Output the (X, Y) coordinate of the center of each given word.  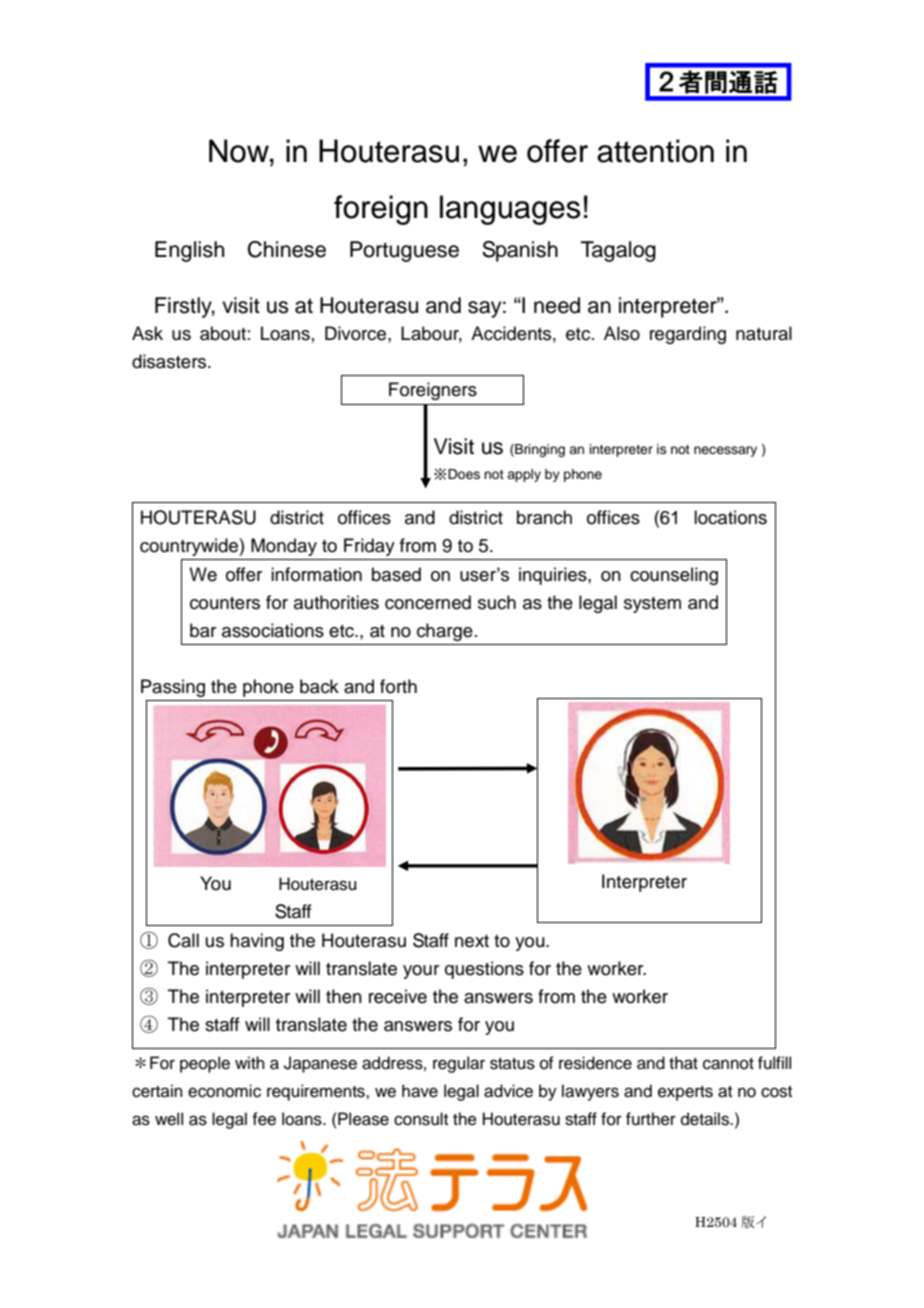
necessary (725, 451)
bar (203, 630)
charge (445, 632)
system (652, 605)
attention (655, 151)
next (472, 941)
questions (484, 970)
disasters (170, 361)
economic (224, 1091)
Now (240, 151)
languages (510, 210)
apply (524, 475)
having (257, 942)
